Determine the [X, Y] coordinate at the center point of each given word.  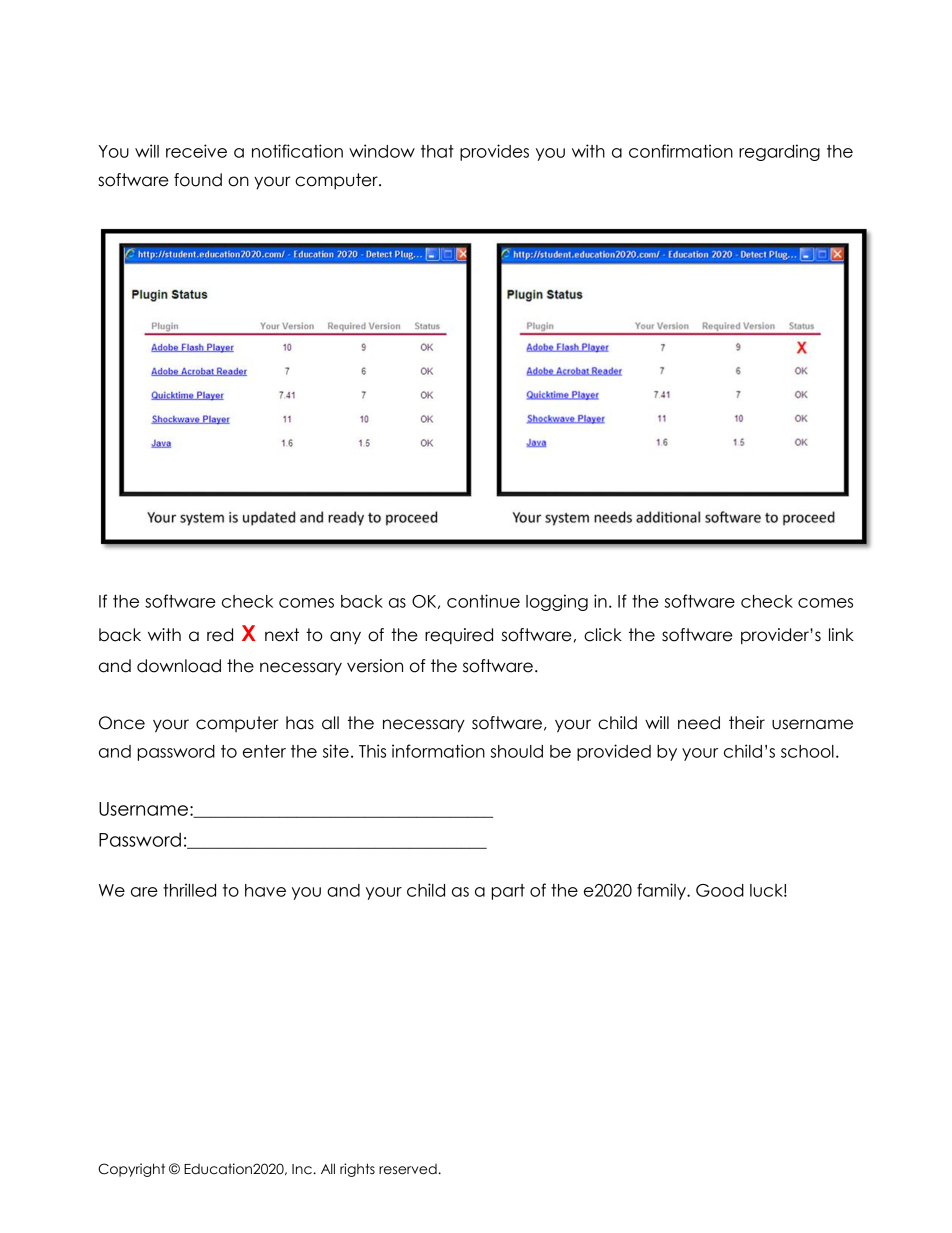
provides [494, 152]
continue [483, 601]
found [198, 180]
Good [720, 890]
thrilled [189, 890]
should [516, 751]
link [841, 634]
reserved [408, 1169]
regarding [779, 152]
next [282, 635]
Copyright [131, 1170]
